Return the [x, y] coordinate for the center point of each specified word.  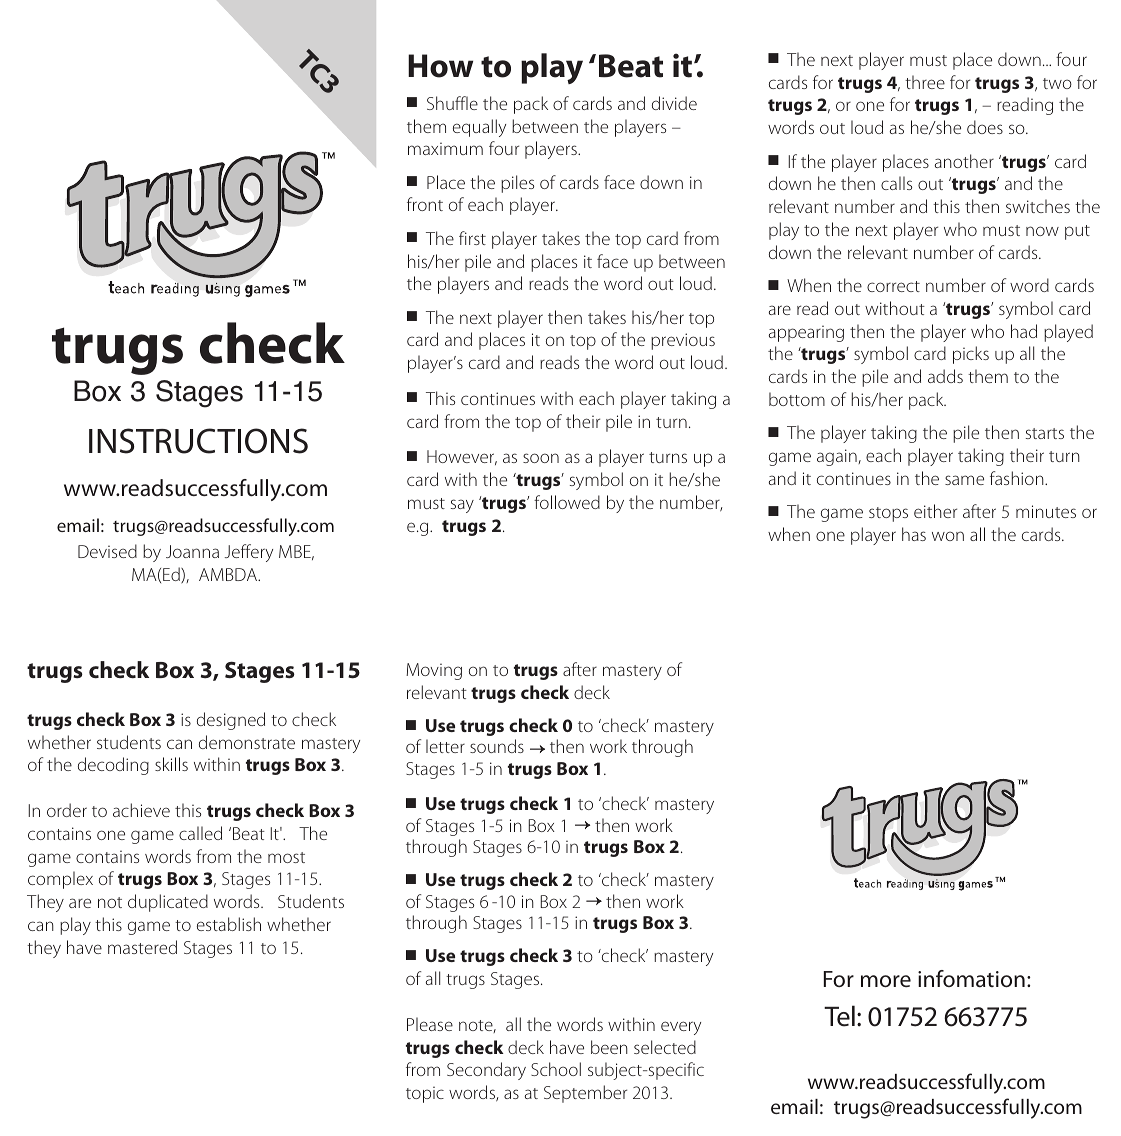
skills [171, 764]
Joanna [192, 551]
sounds [497, 746]
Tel [839, 1016]
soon [541, 458]
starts [1045, 433]
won [948, 536]
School [556, 1069]
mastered [142, 947]
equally [479, 128]
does [985, 127]
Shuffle [452, 103]
